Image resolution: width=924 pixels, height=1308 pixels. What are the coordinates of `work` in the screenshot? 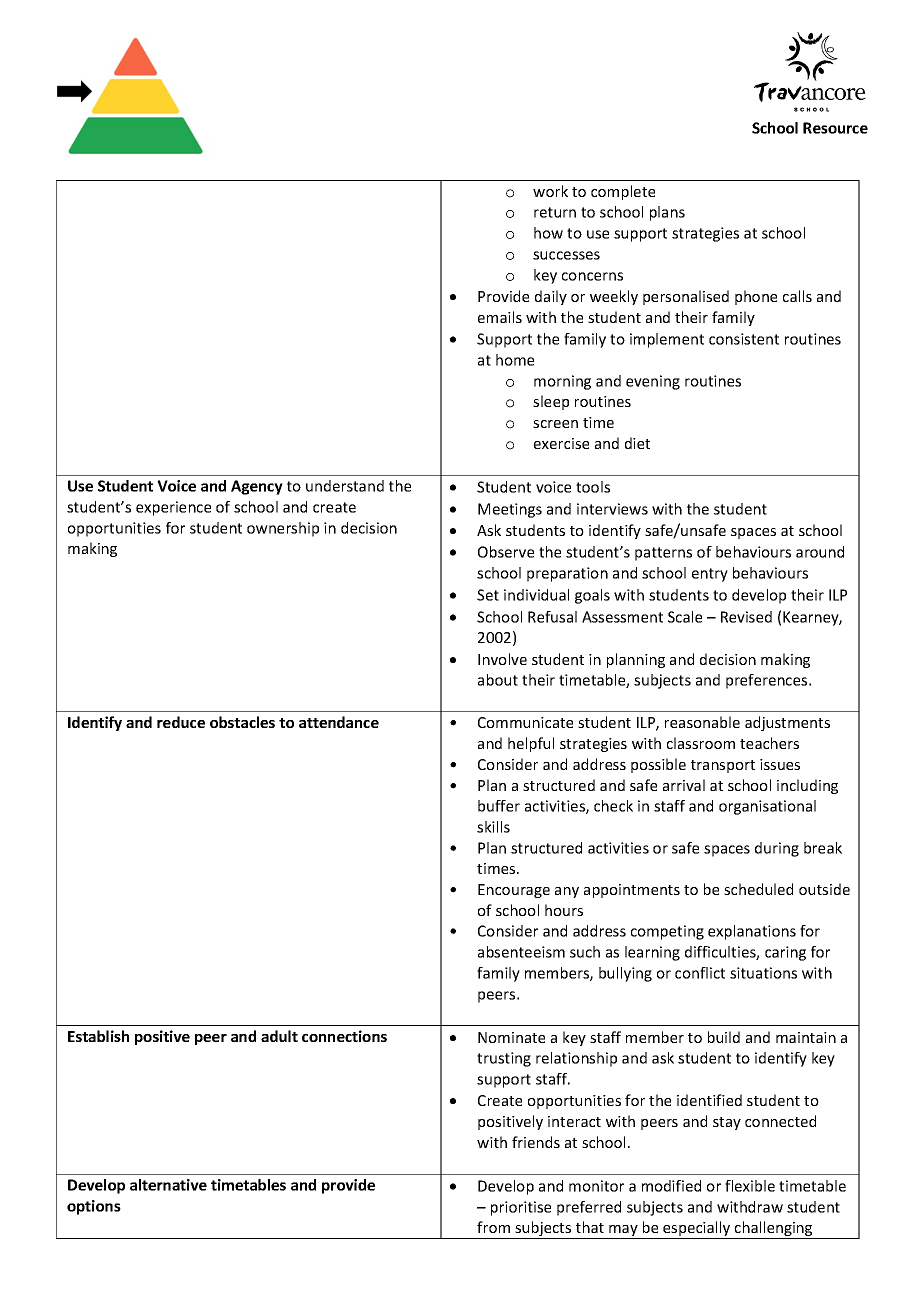 It's located at (550, 191).
